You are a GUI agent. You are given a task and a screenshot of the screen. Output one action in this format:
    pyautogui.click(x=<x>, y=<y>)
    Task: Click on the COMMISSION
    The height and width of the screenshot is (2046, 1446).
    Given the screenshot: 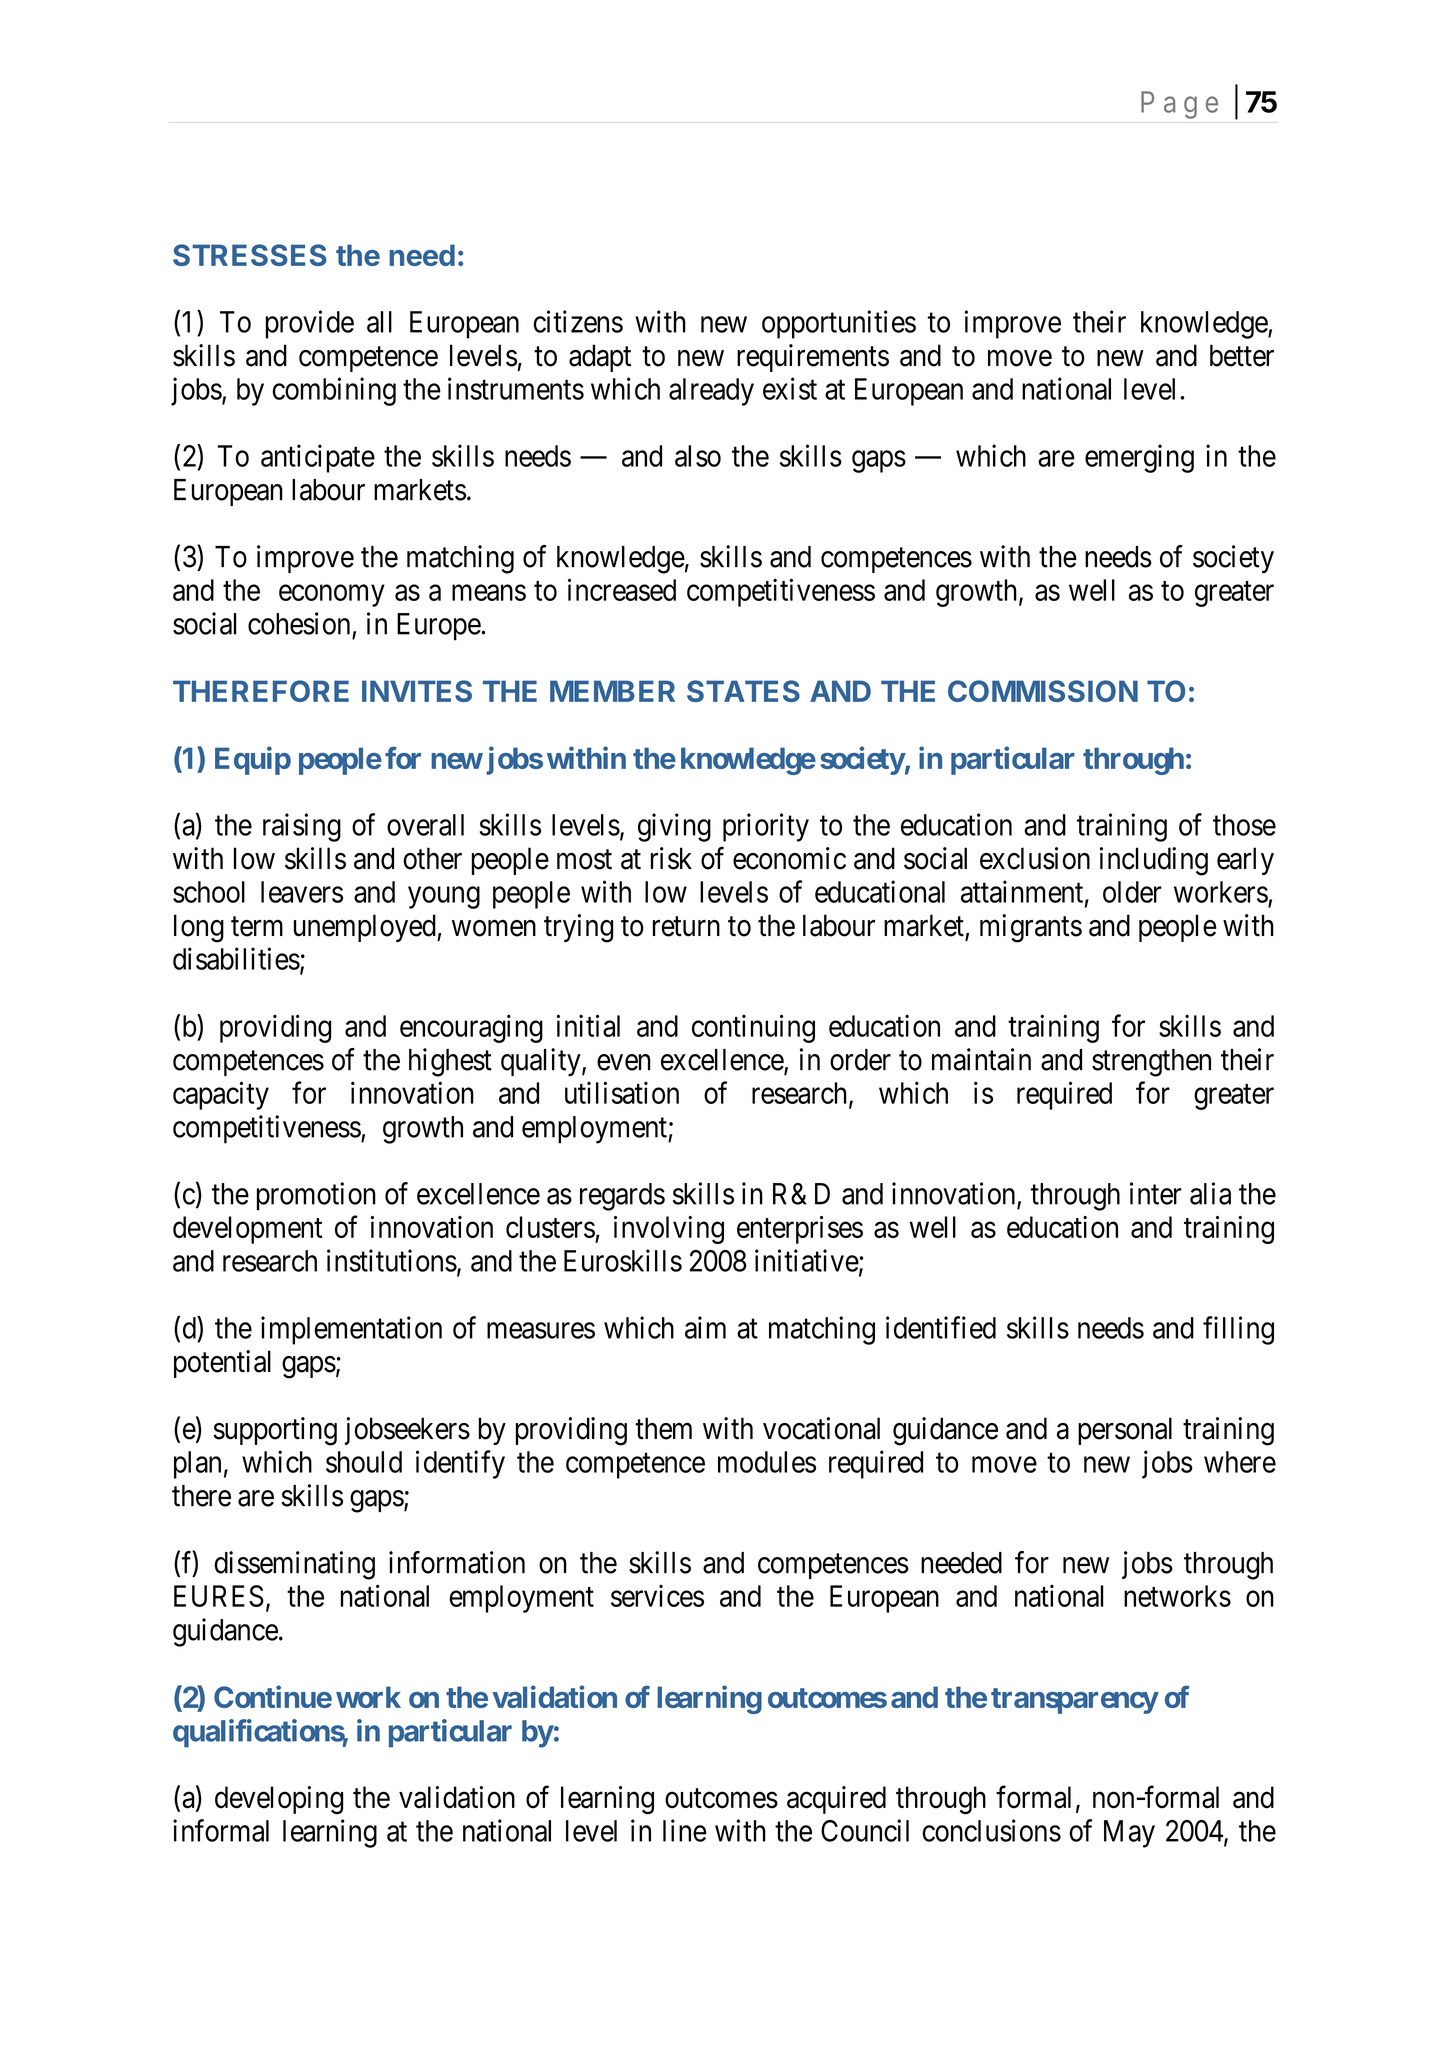 What is the action you would take?
    pyautogui.click(x=1043, y=691)
